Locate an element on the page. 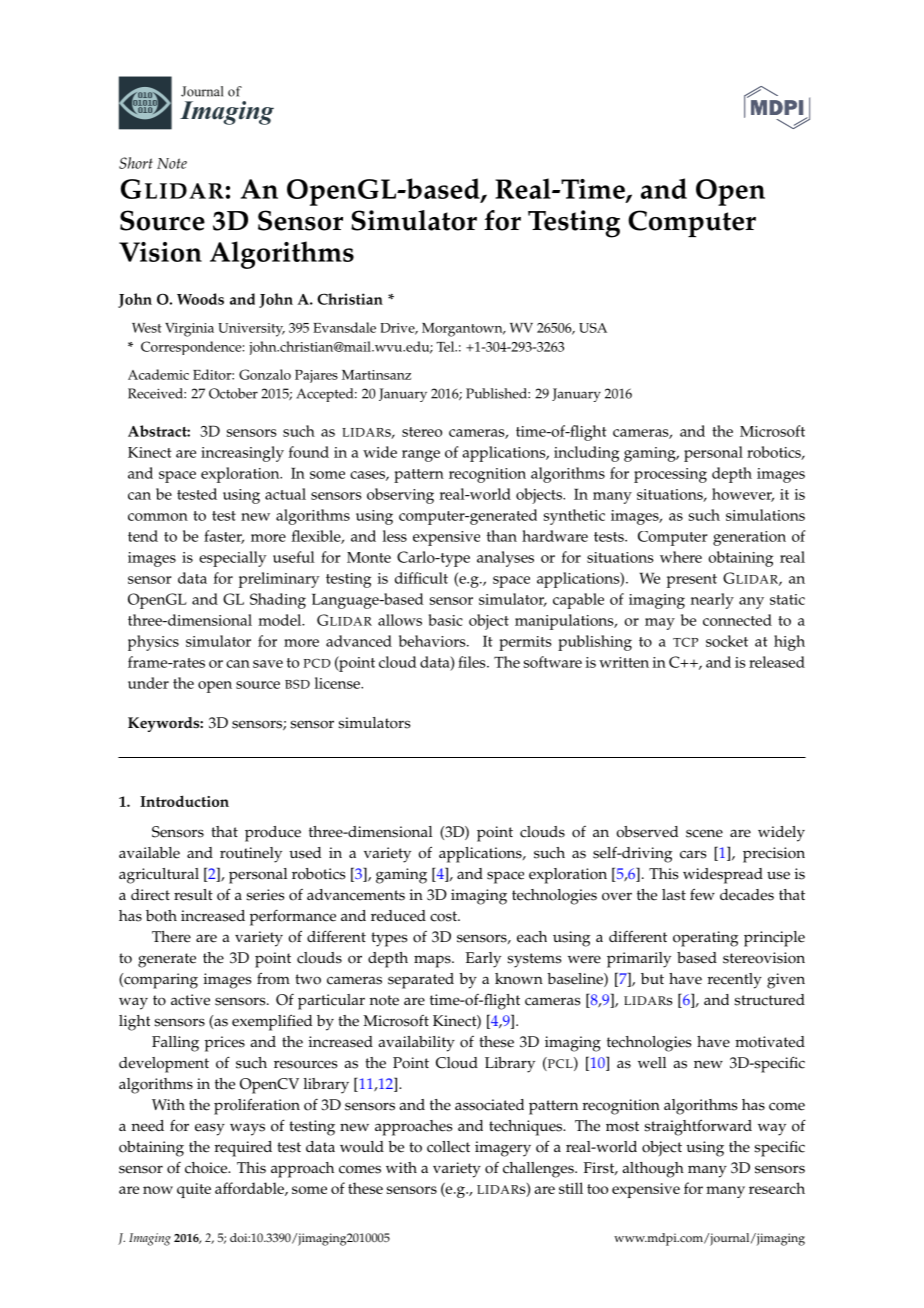 Image resolution: width=924 pixels, height=1308 pixels. generation is located at coordinates (749, 538).
